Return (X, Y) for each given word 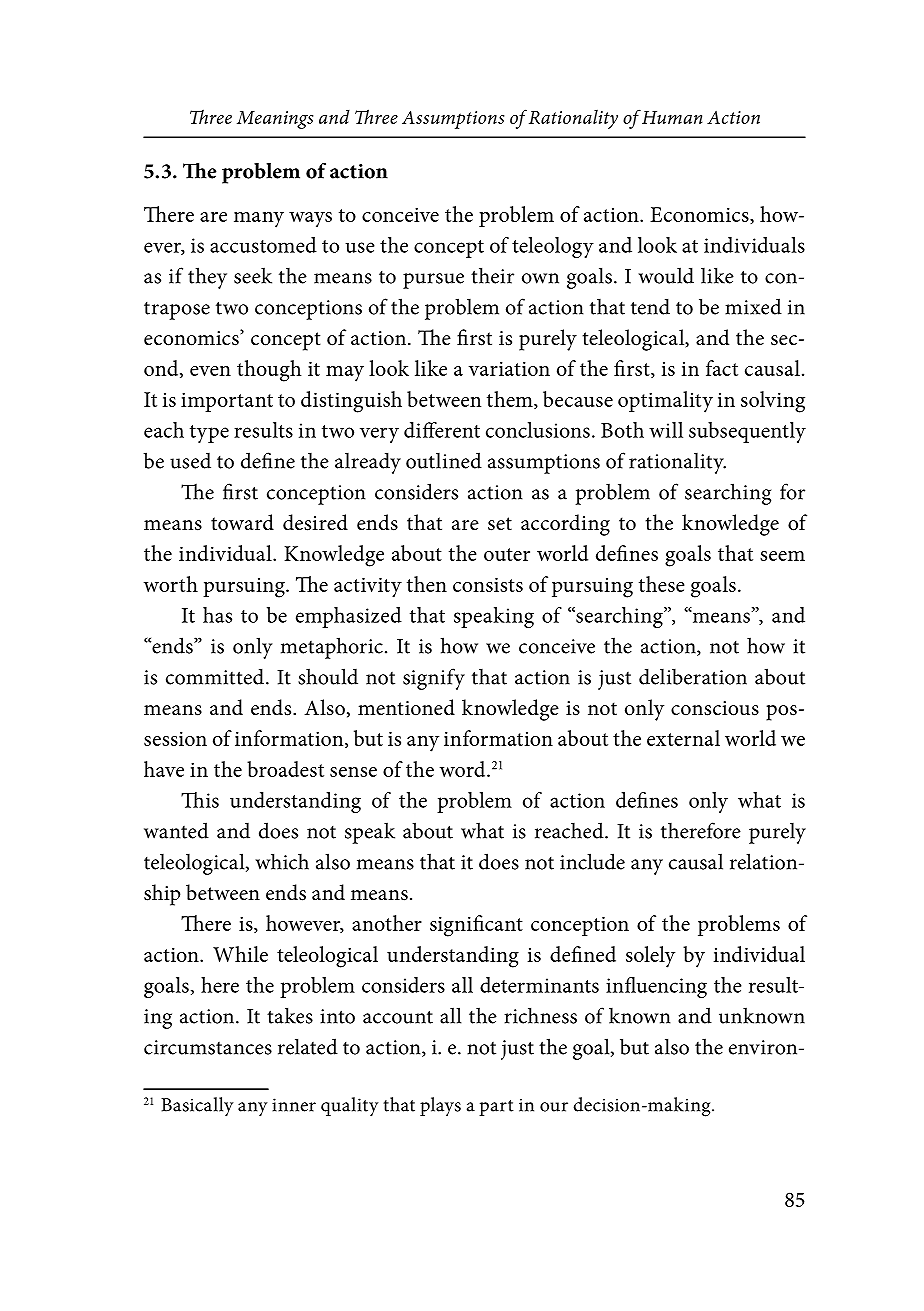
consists (488, 584)
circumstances (208, 1047)
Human (672, 117)
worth (171, 584)
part (496, 1108)
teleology (553, 247)
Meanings (275, 120)
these (662, 584)
